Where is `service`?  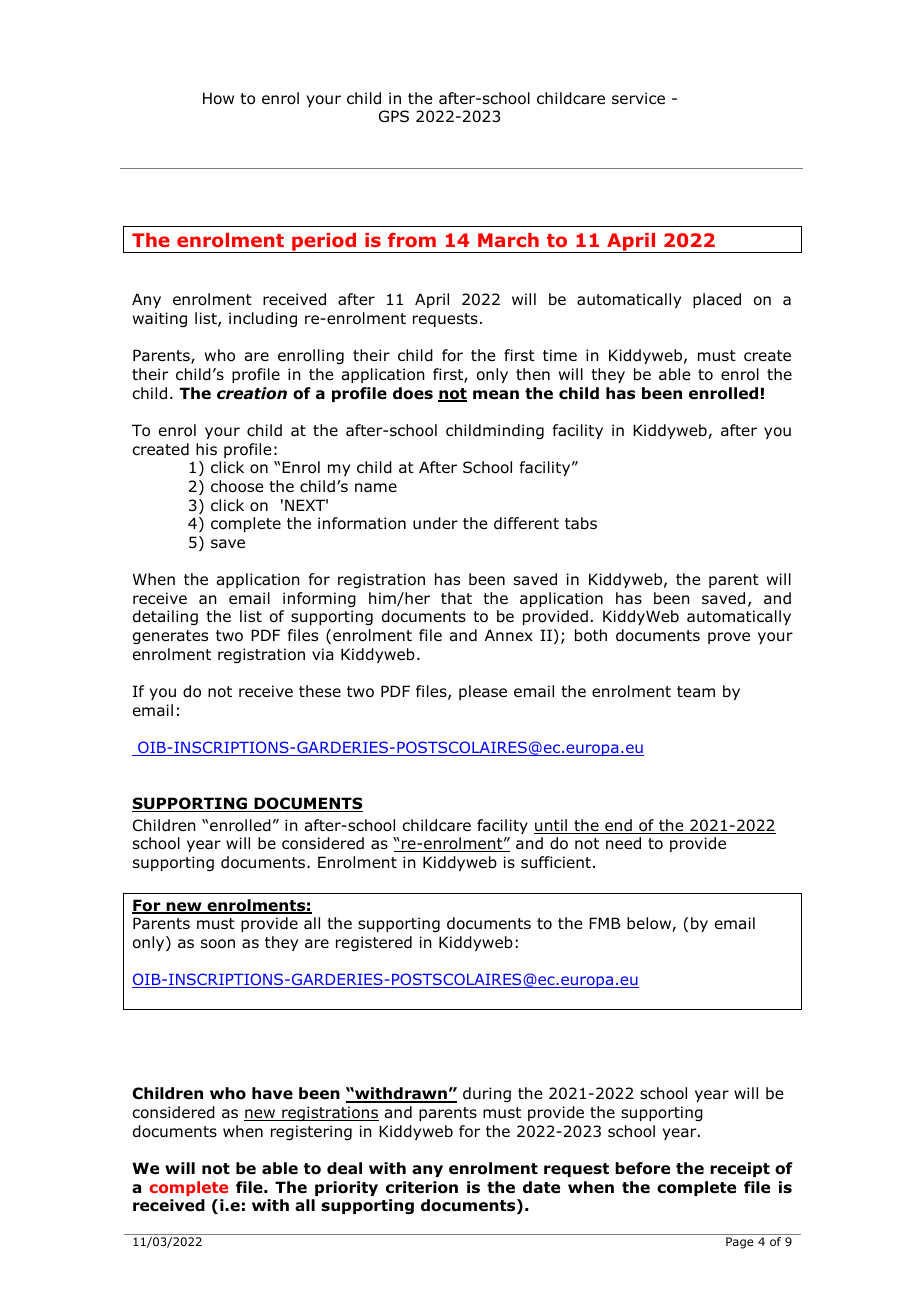
service is located at coordinates (638, 98).
